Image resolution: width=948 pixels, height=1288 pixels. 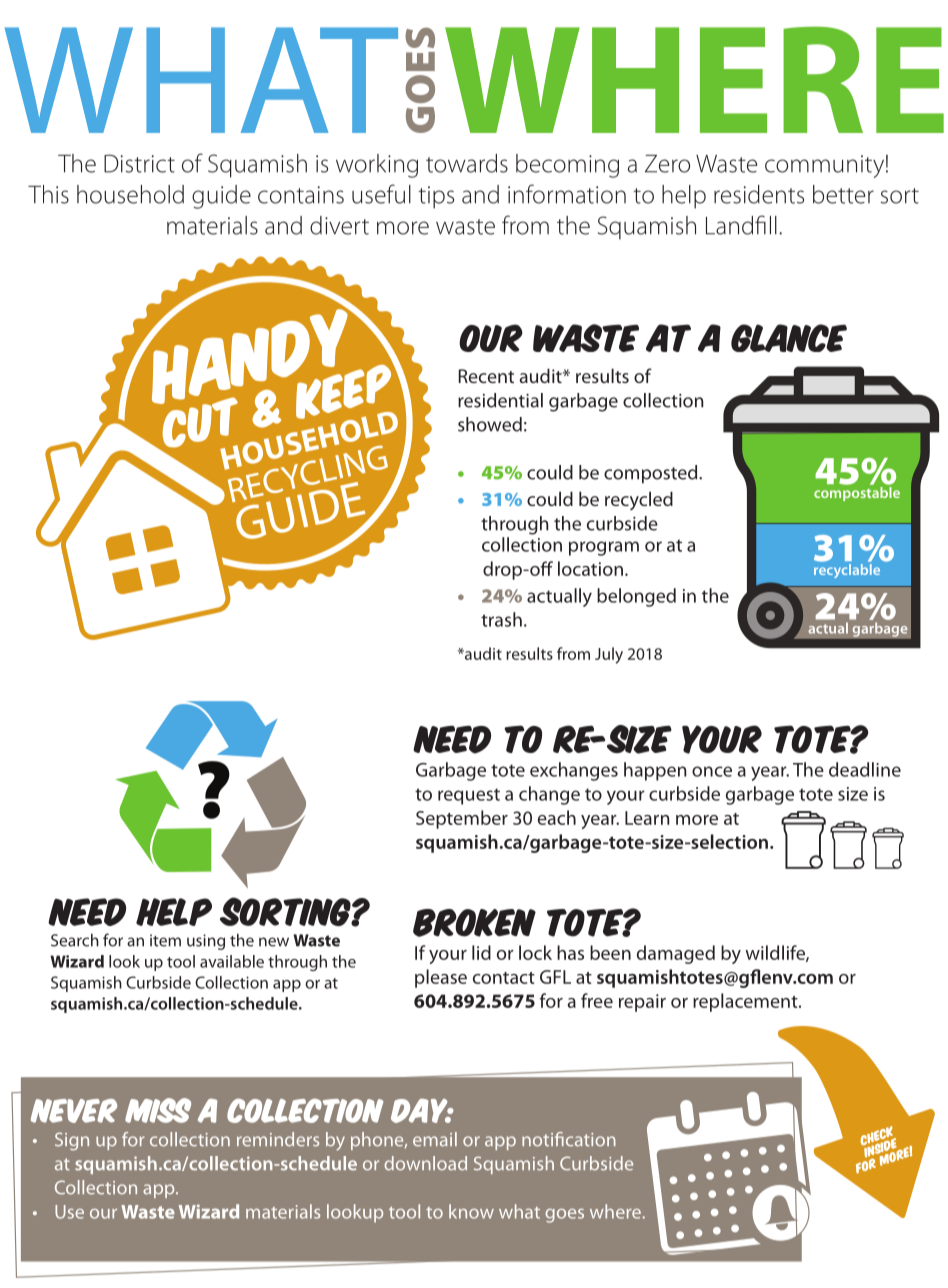 I want to click on tips, so click(x=436, y=197).
